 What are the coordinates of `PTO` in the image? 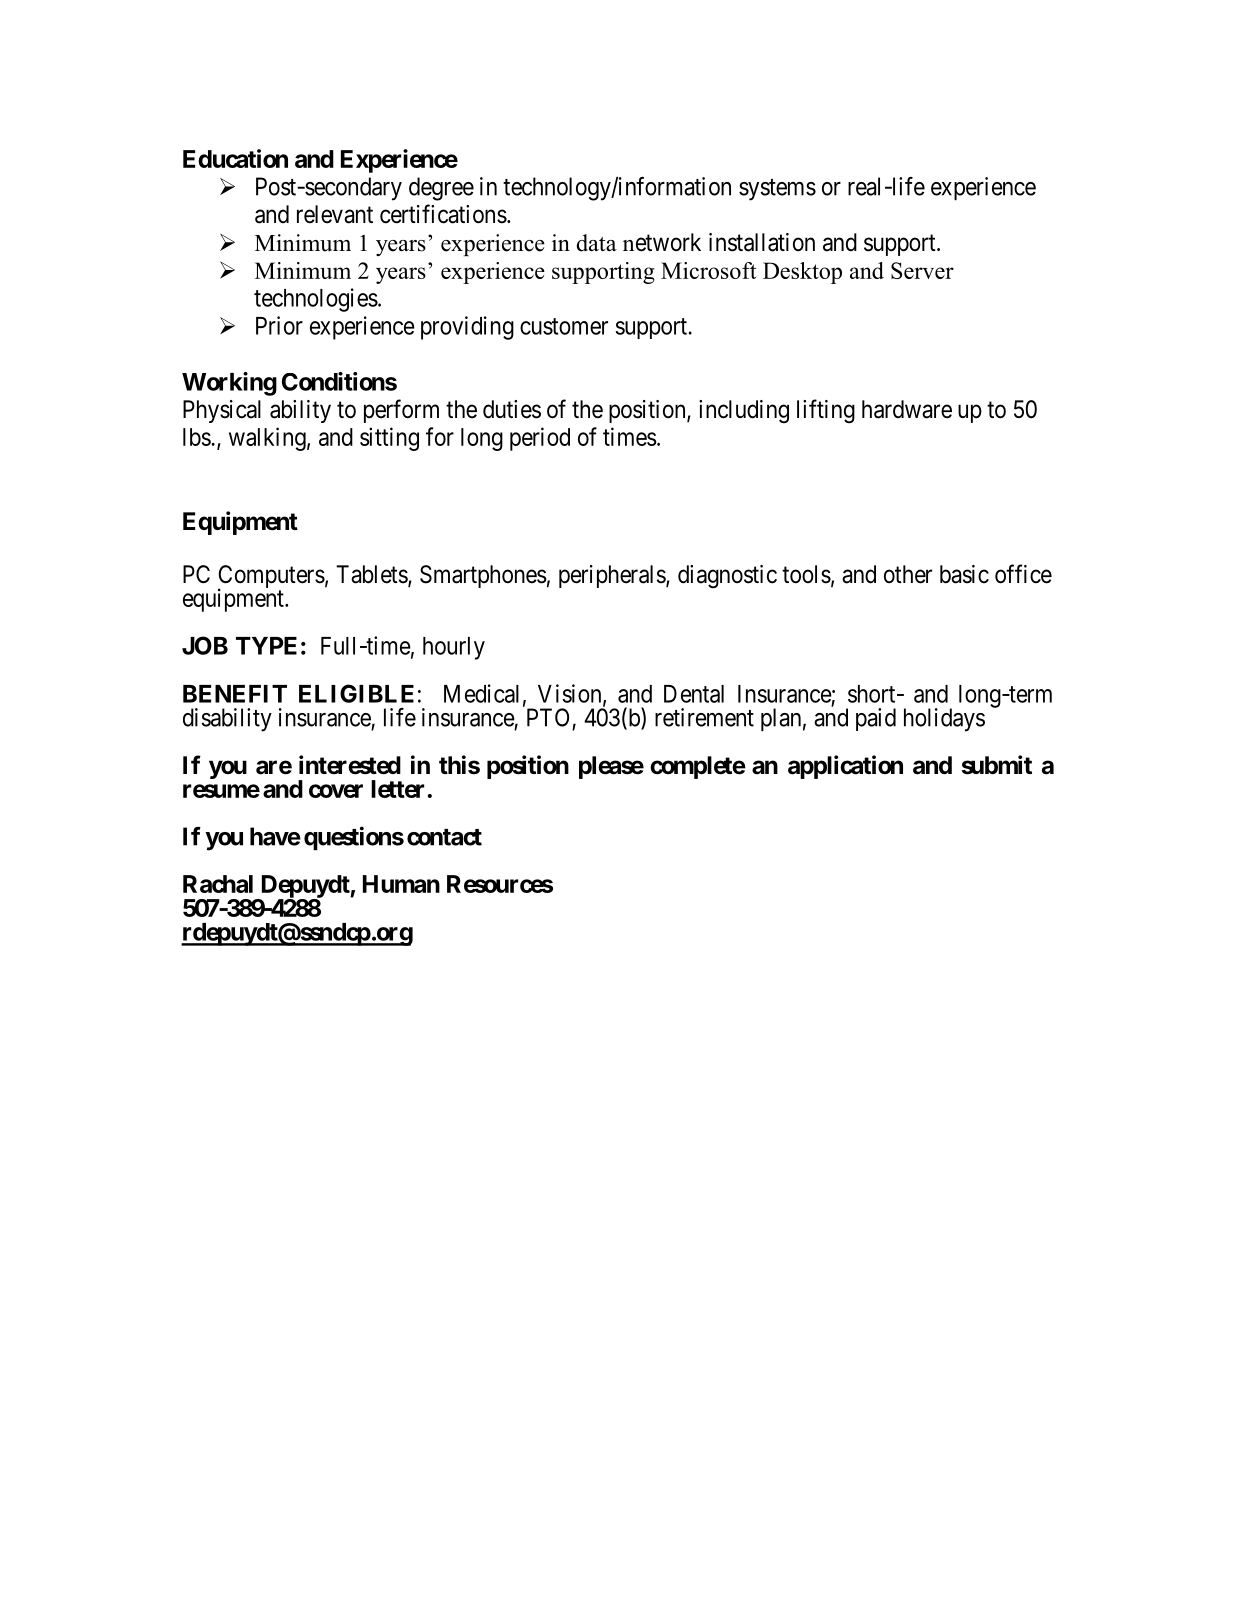 It's located at (548, 717).
